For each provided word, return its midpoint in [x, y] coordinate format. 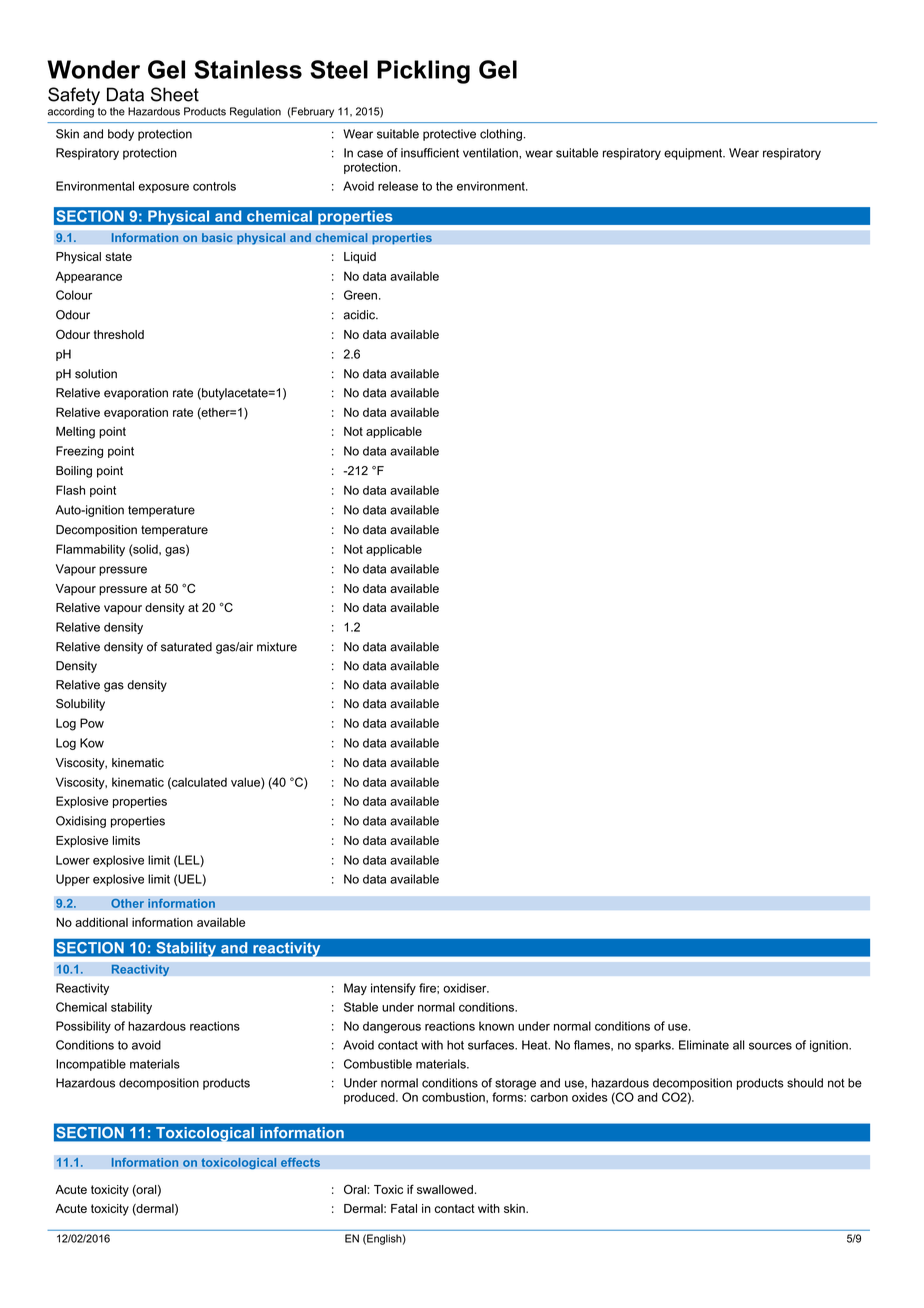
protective [449, 135]
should [805, 1083]
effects [300, 1162]
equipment [694, 154]
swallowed [445, 1189]
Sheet [175, 94]
